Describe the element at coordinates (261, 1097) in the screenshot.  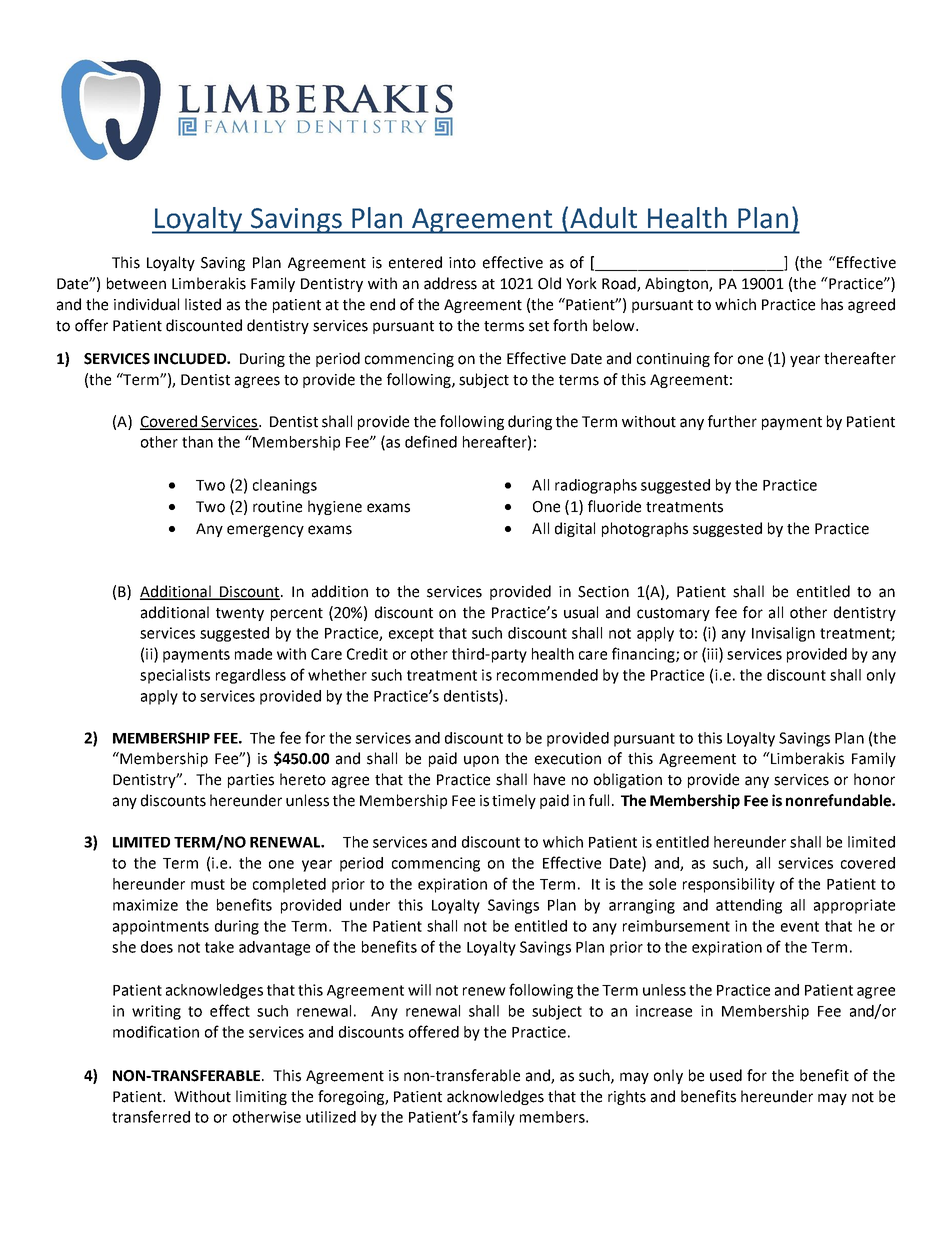
I see `limiting` at that location.
